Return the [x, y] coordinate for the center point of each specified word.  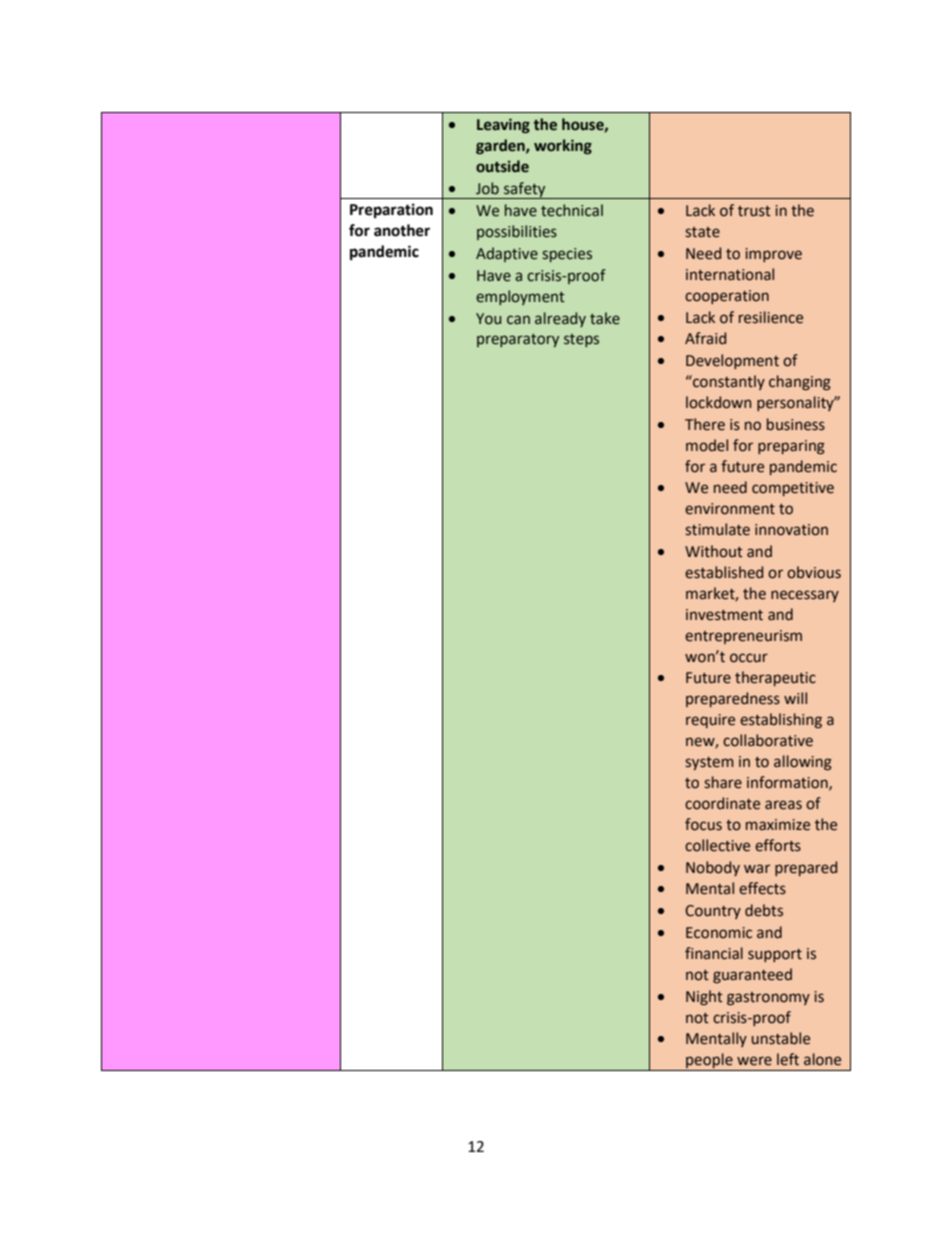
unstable [781, 1038]
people [709, 1062]
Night [704, 997]
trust [754, 211]
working [563, 146]
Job [487, 188]
